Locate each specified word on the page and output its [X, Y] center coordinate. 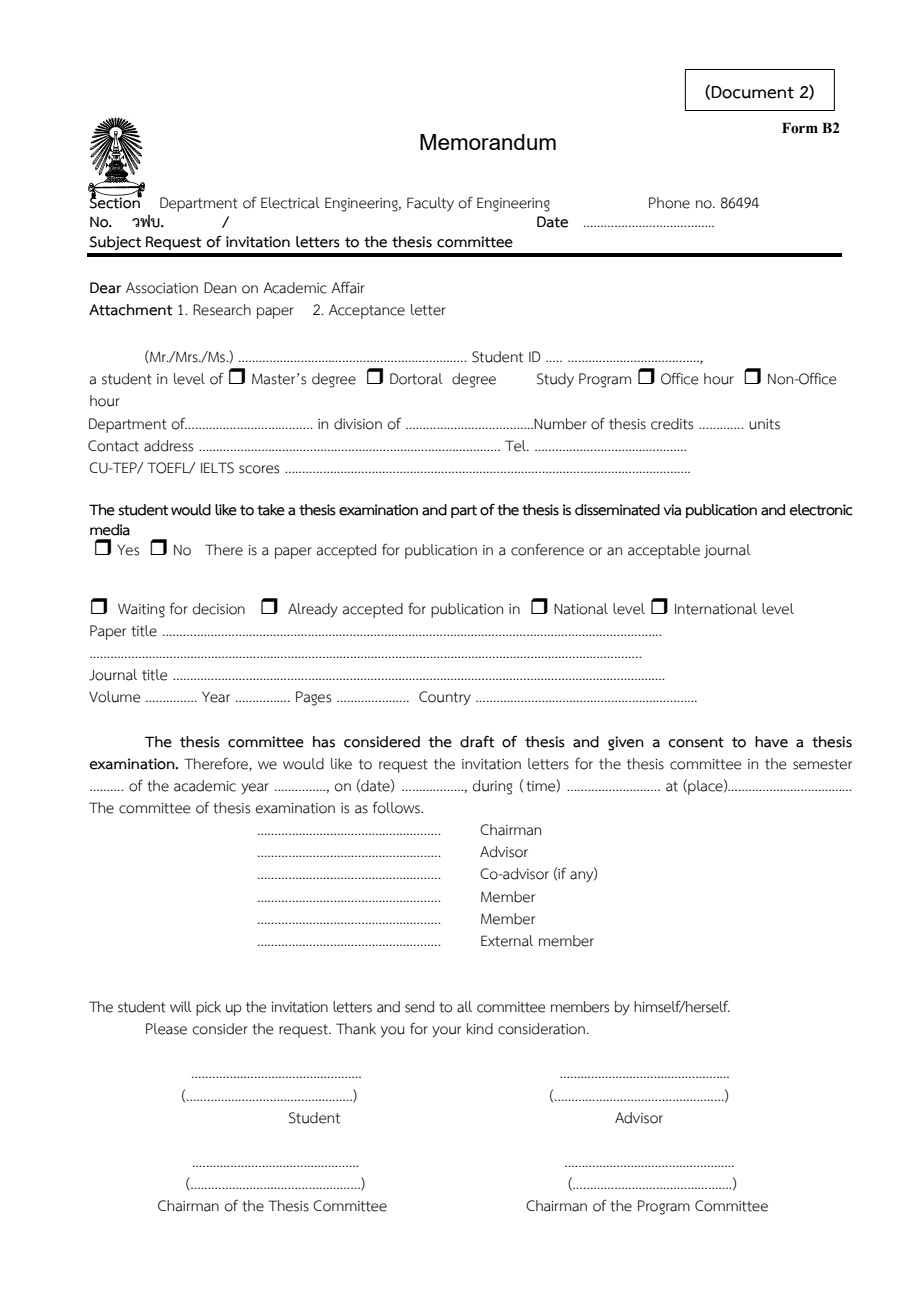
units [764, 424]
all [464, 1007]
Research [222, 310]
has [324, 742]
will [181, 1006]
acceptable [664, 551]
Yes [128, 550]
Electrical [290, 203]
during [492, 787]
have [771, 742]
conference [547, 549]
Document [752, 92]
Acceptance [367, 311]
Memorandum [488, 142]
